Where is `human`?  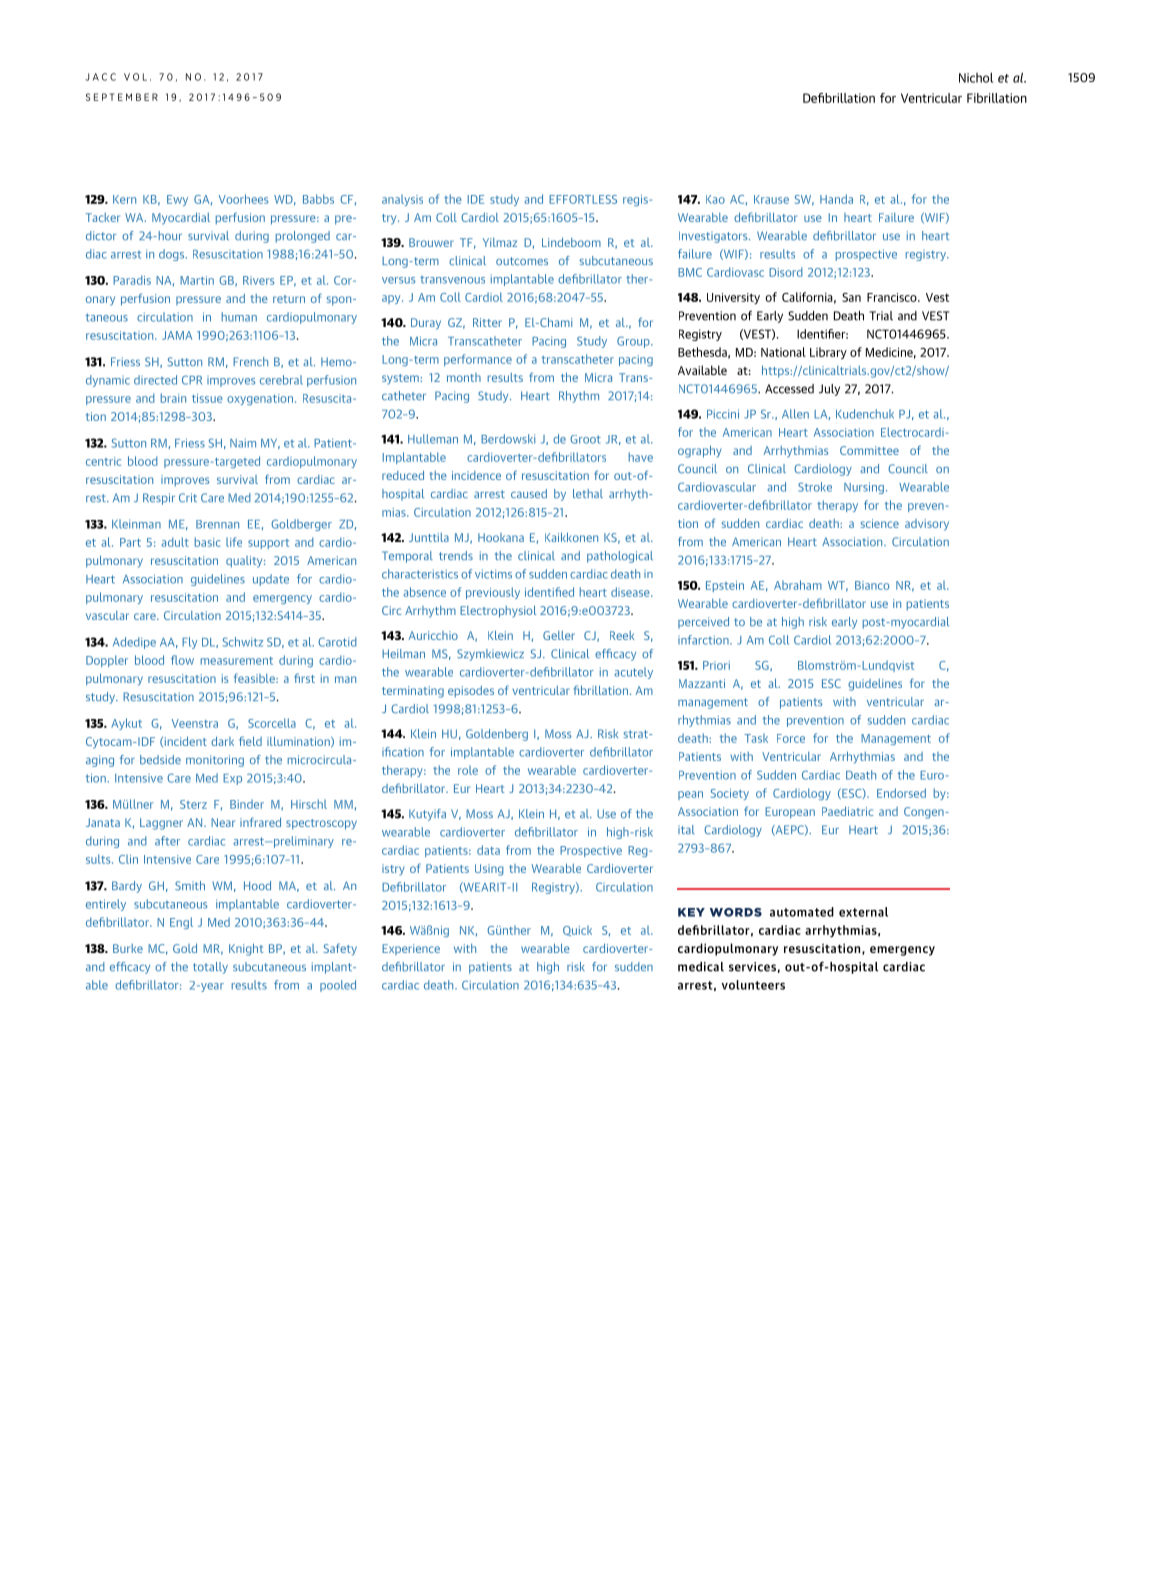 human is located at coordinates (239, 317).
